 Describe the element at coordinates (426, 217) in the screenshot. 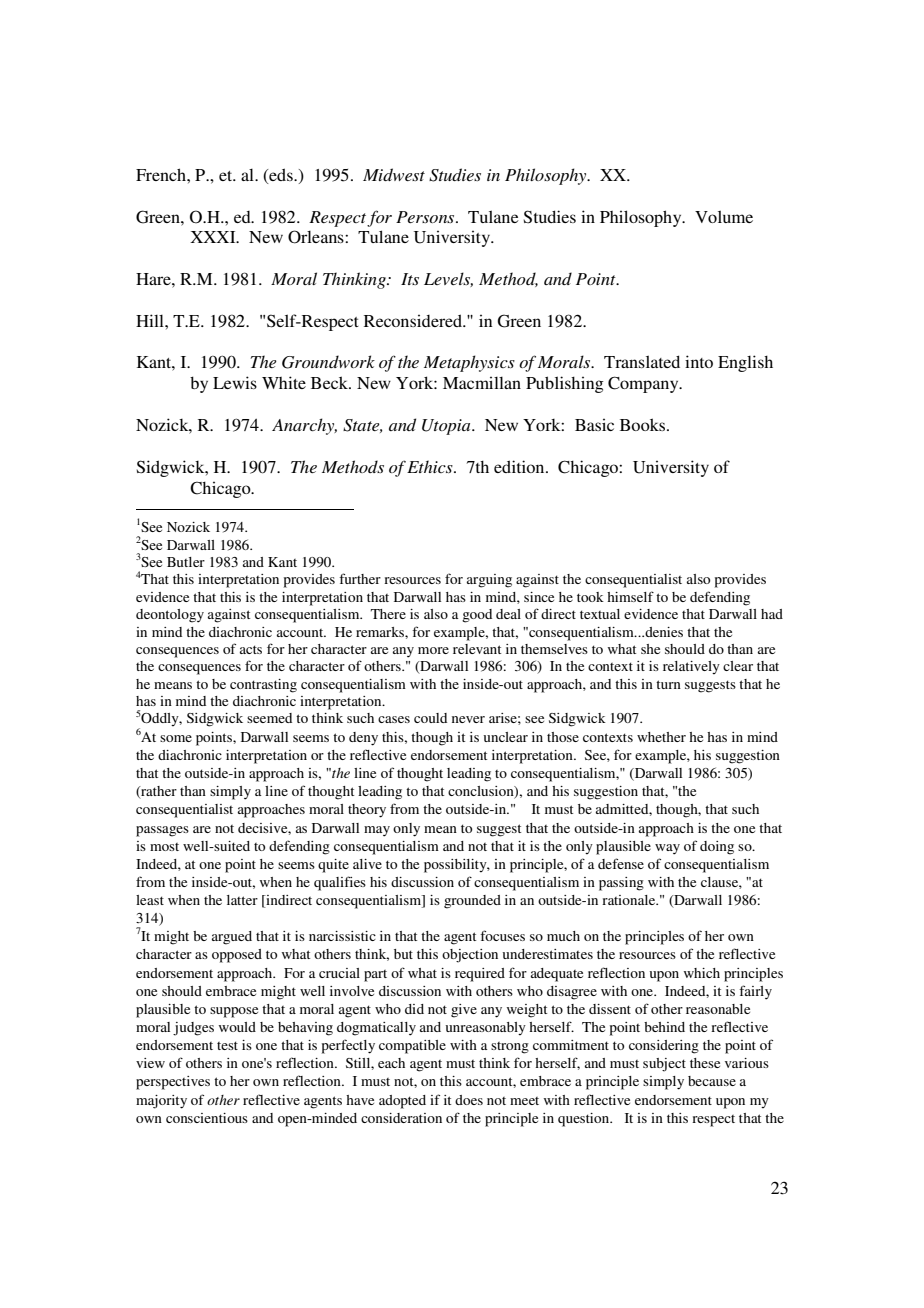

I see `Persons` at that location.
